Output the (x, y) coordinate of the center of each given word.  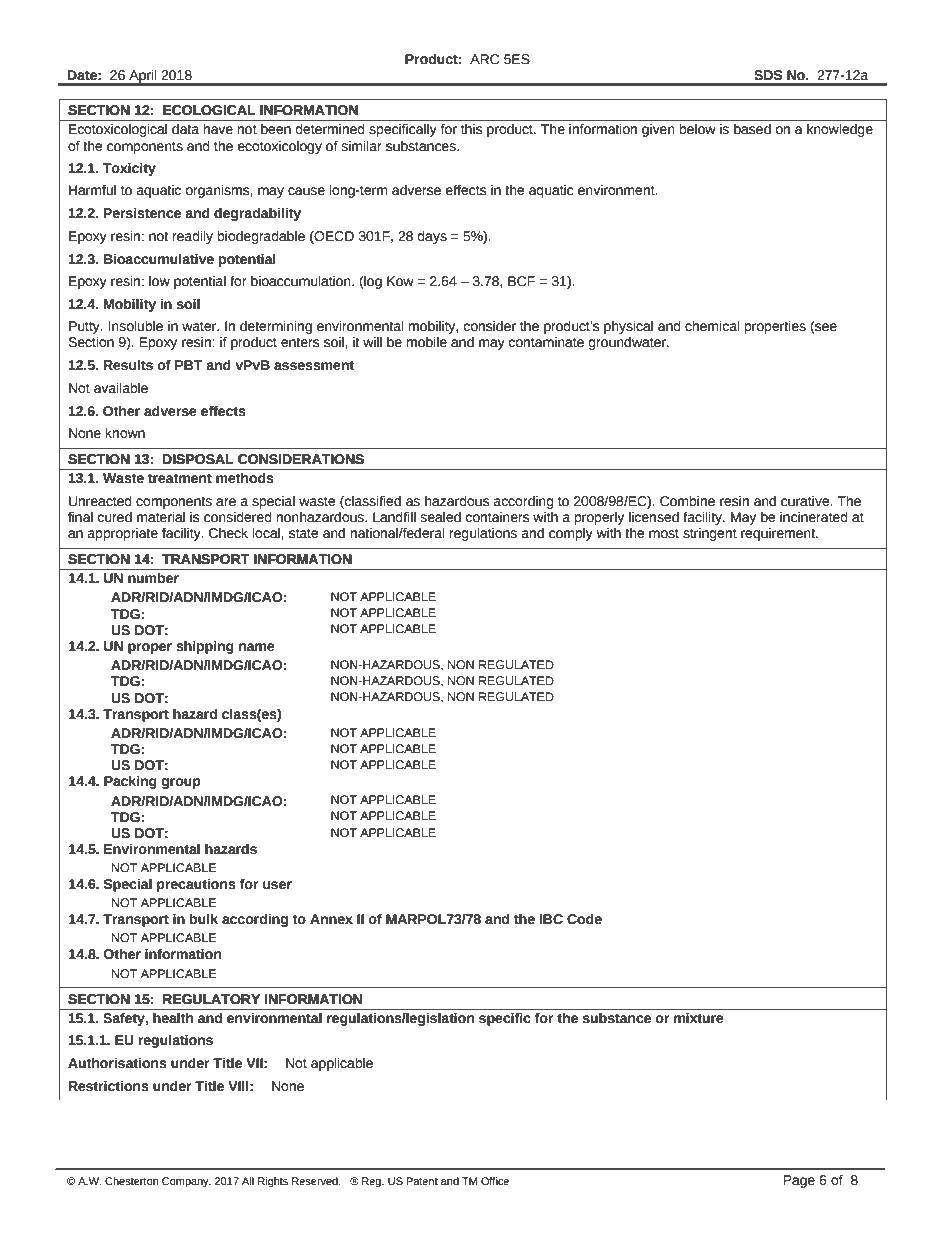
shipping (205, 647)
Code (584, 919)
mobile (427, 342)
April (143, 77)
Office (495, 1181)
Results (128, 365)
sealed (440, 517)
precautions (196, 885)
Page (799, 1181)
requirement (779, 534)
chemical (712, 326)
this (472, 129)
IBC (551, 919)
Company (186, 1182)
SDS (768, 75)
